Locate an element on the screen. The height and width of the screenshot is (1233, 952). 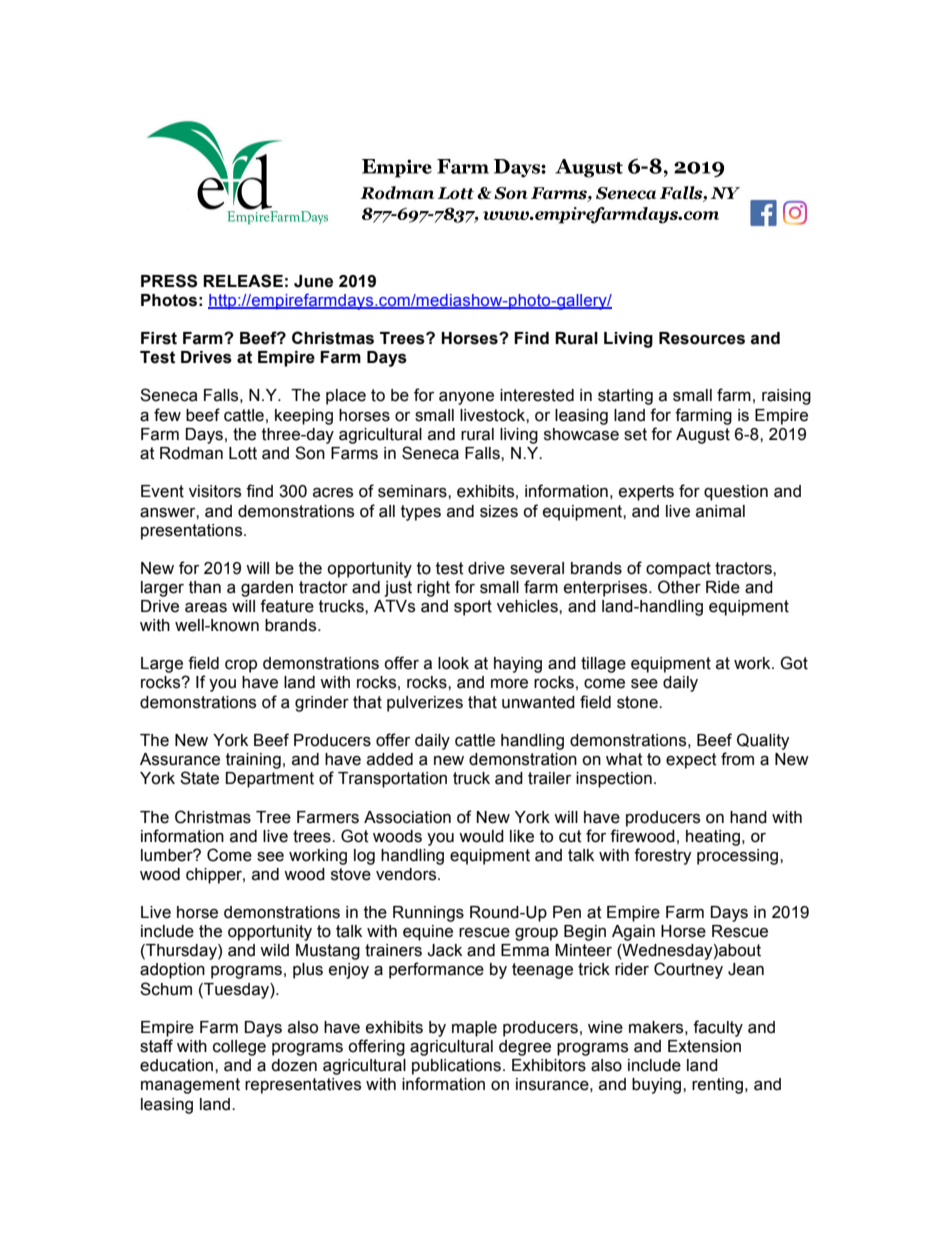
would is located at coordinates (481, 836).
